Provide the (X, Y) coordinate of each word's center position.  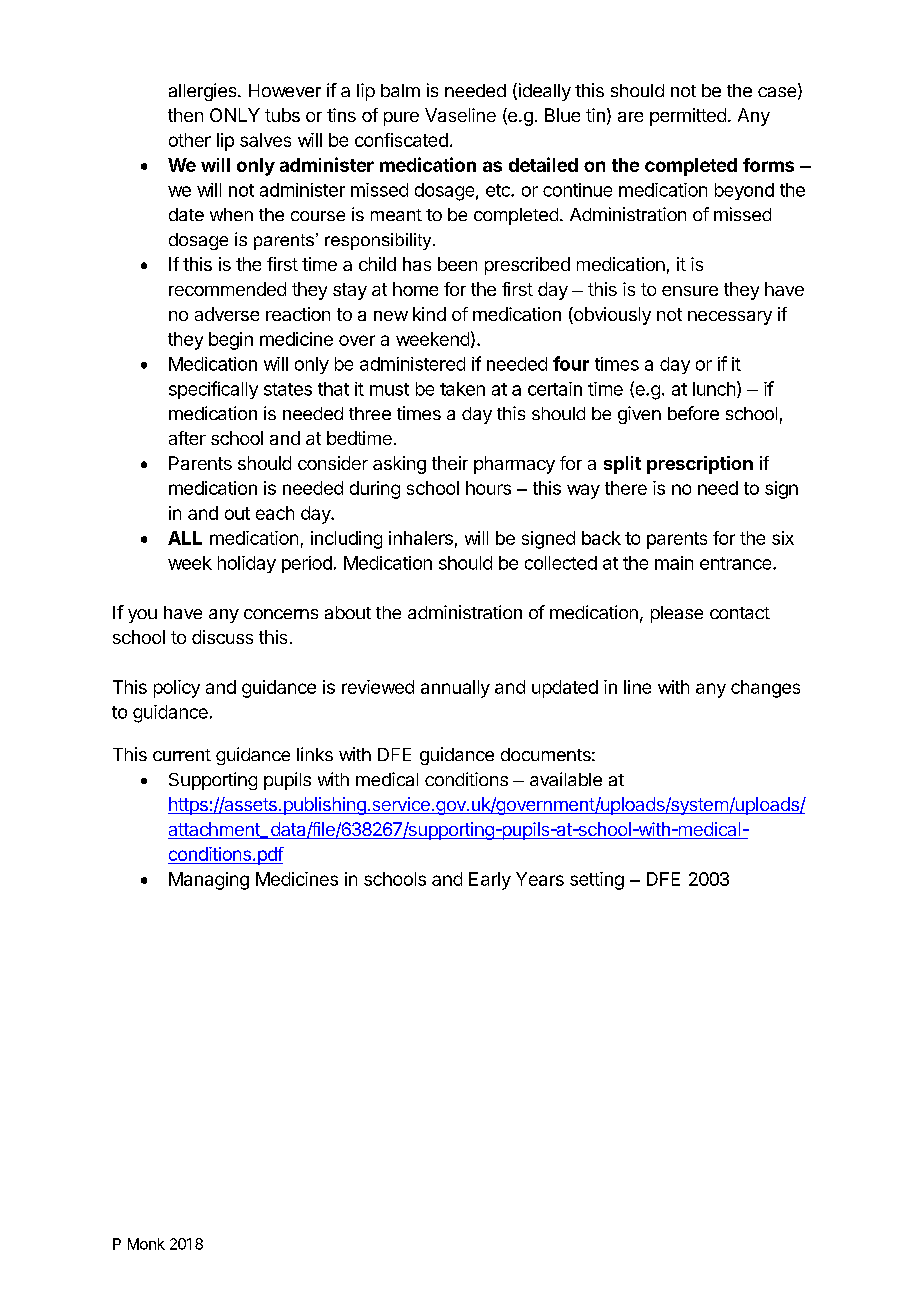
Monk (146, 1244)
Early (490, 881)
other (190, 140)
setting (597, 881)
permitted (688, 117)
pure (401, 119)
